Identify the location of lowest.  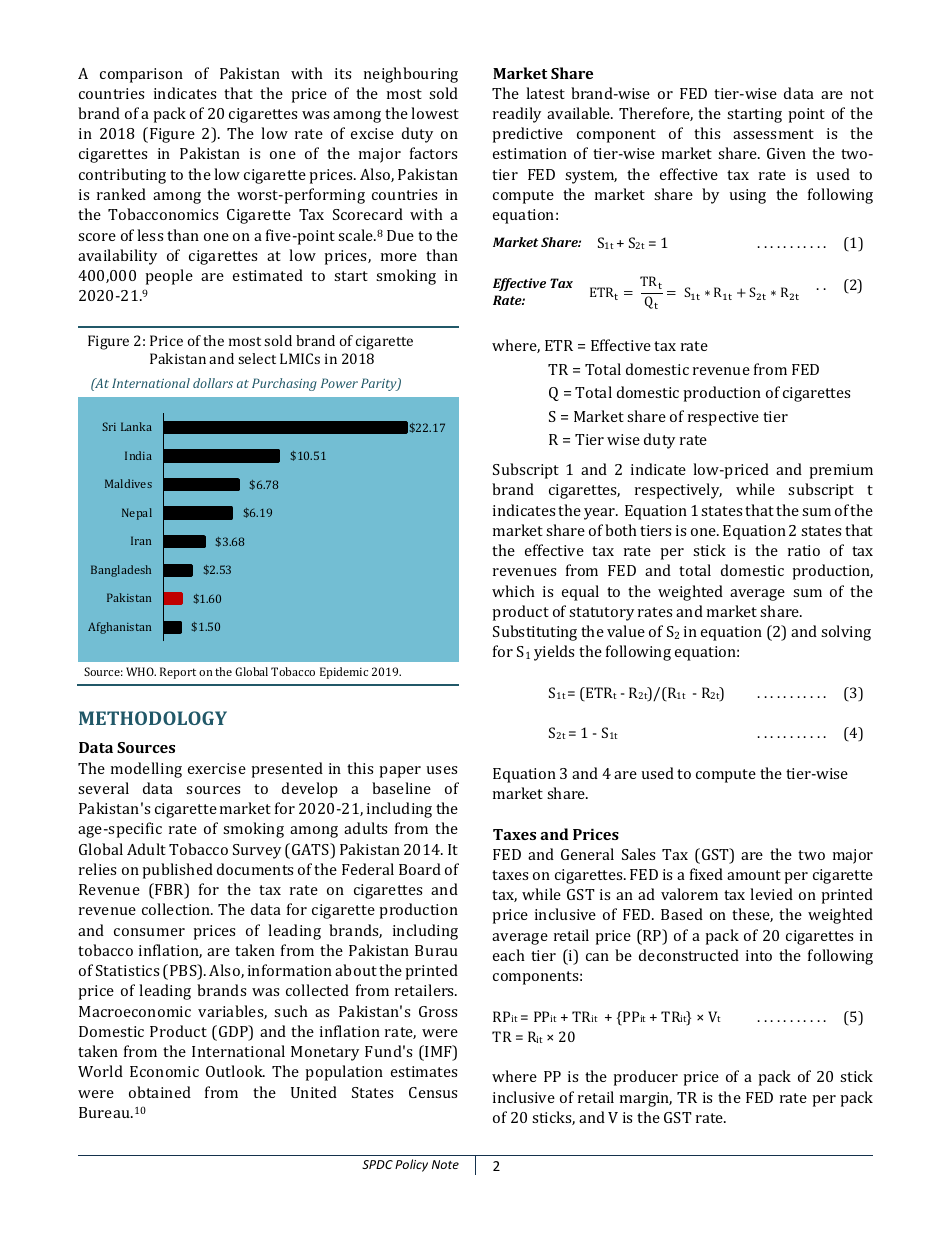
(435, 113).
